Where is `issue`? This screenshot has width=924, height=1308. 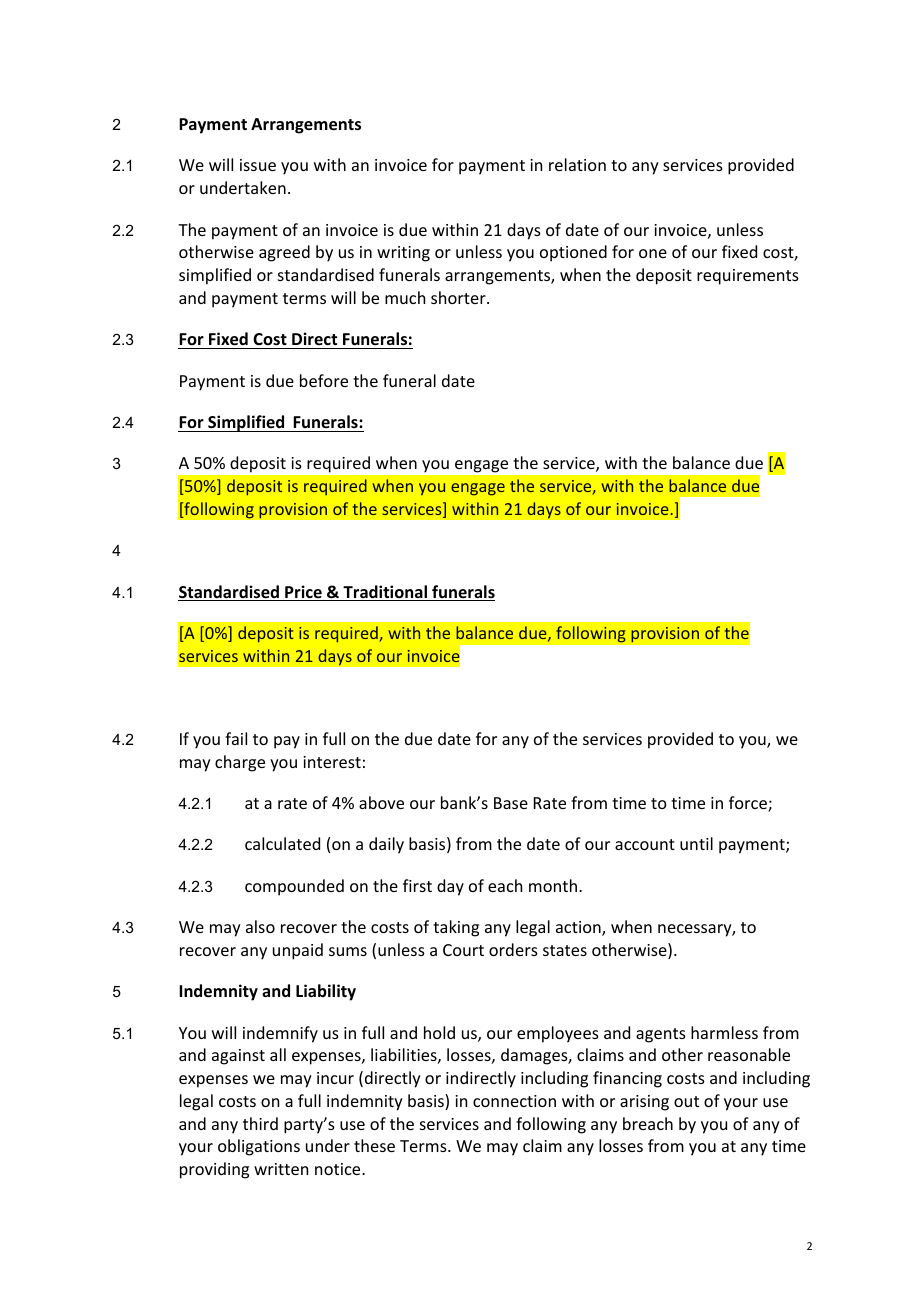
issue is located at coordinates (258, 165).
